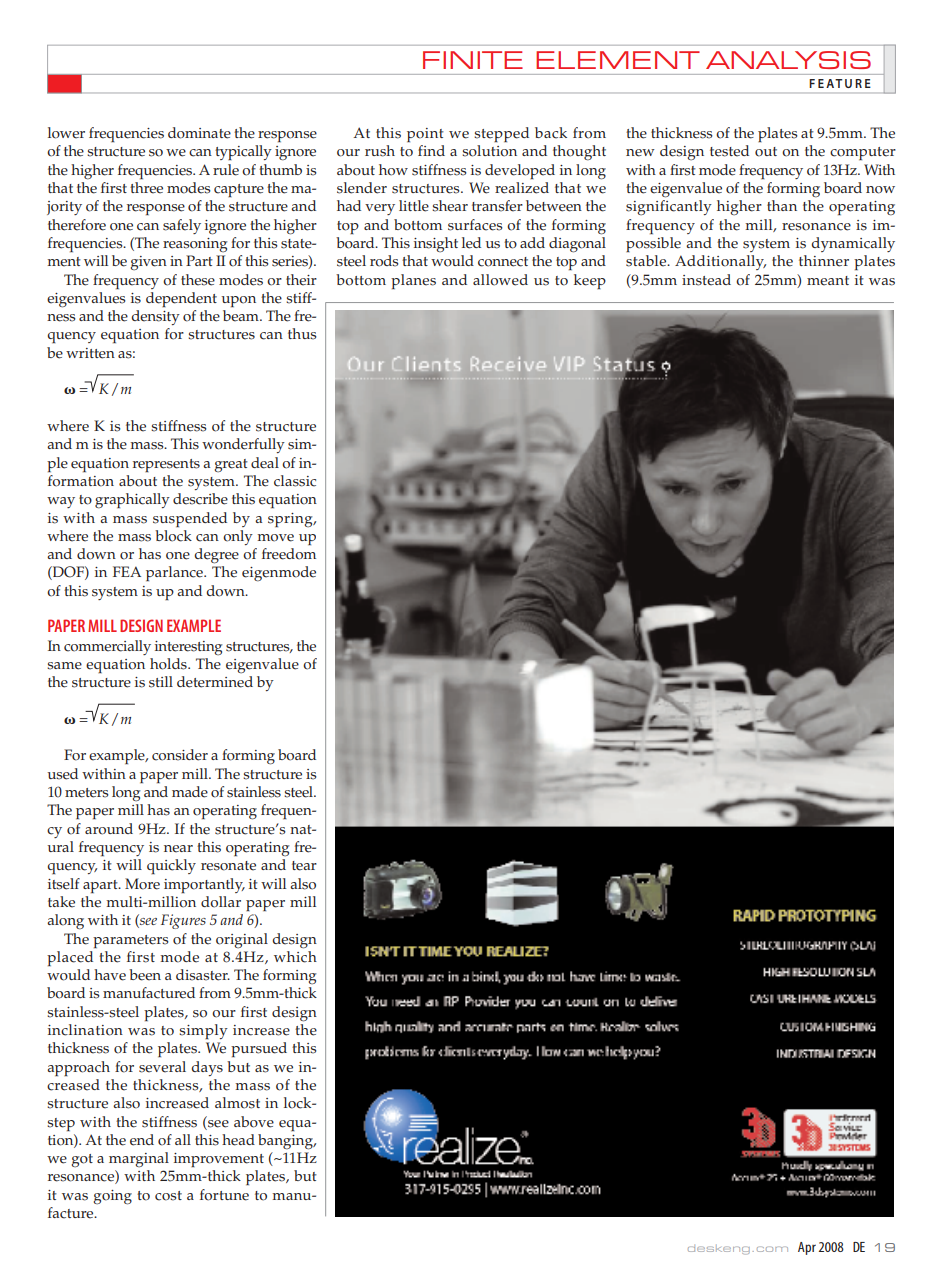  I want to click on More, so click(142, 884).
